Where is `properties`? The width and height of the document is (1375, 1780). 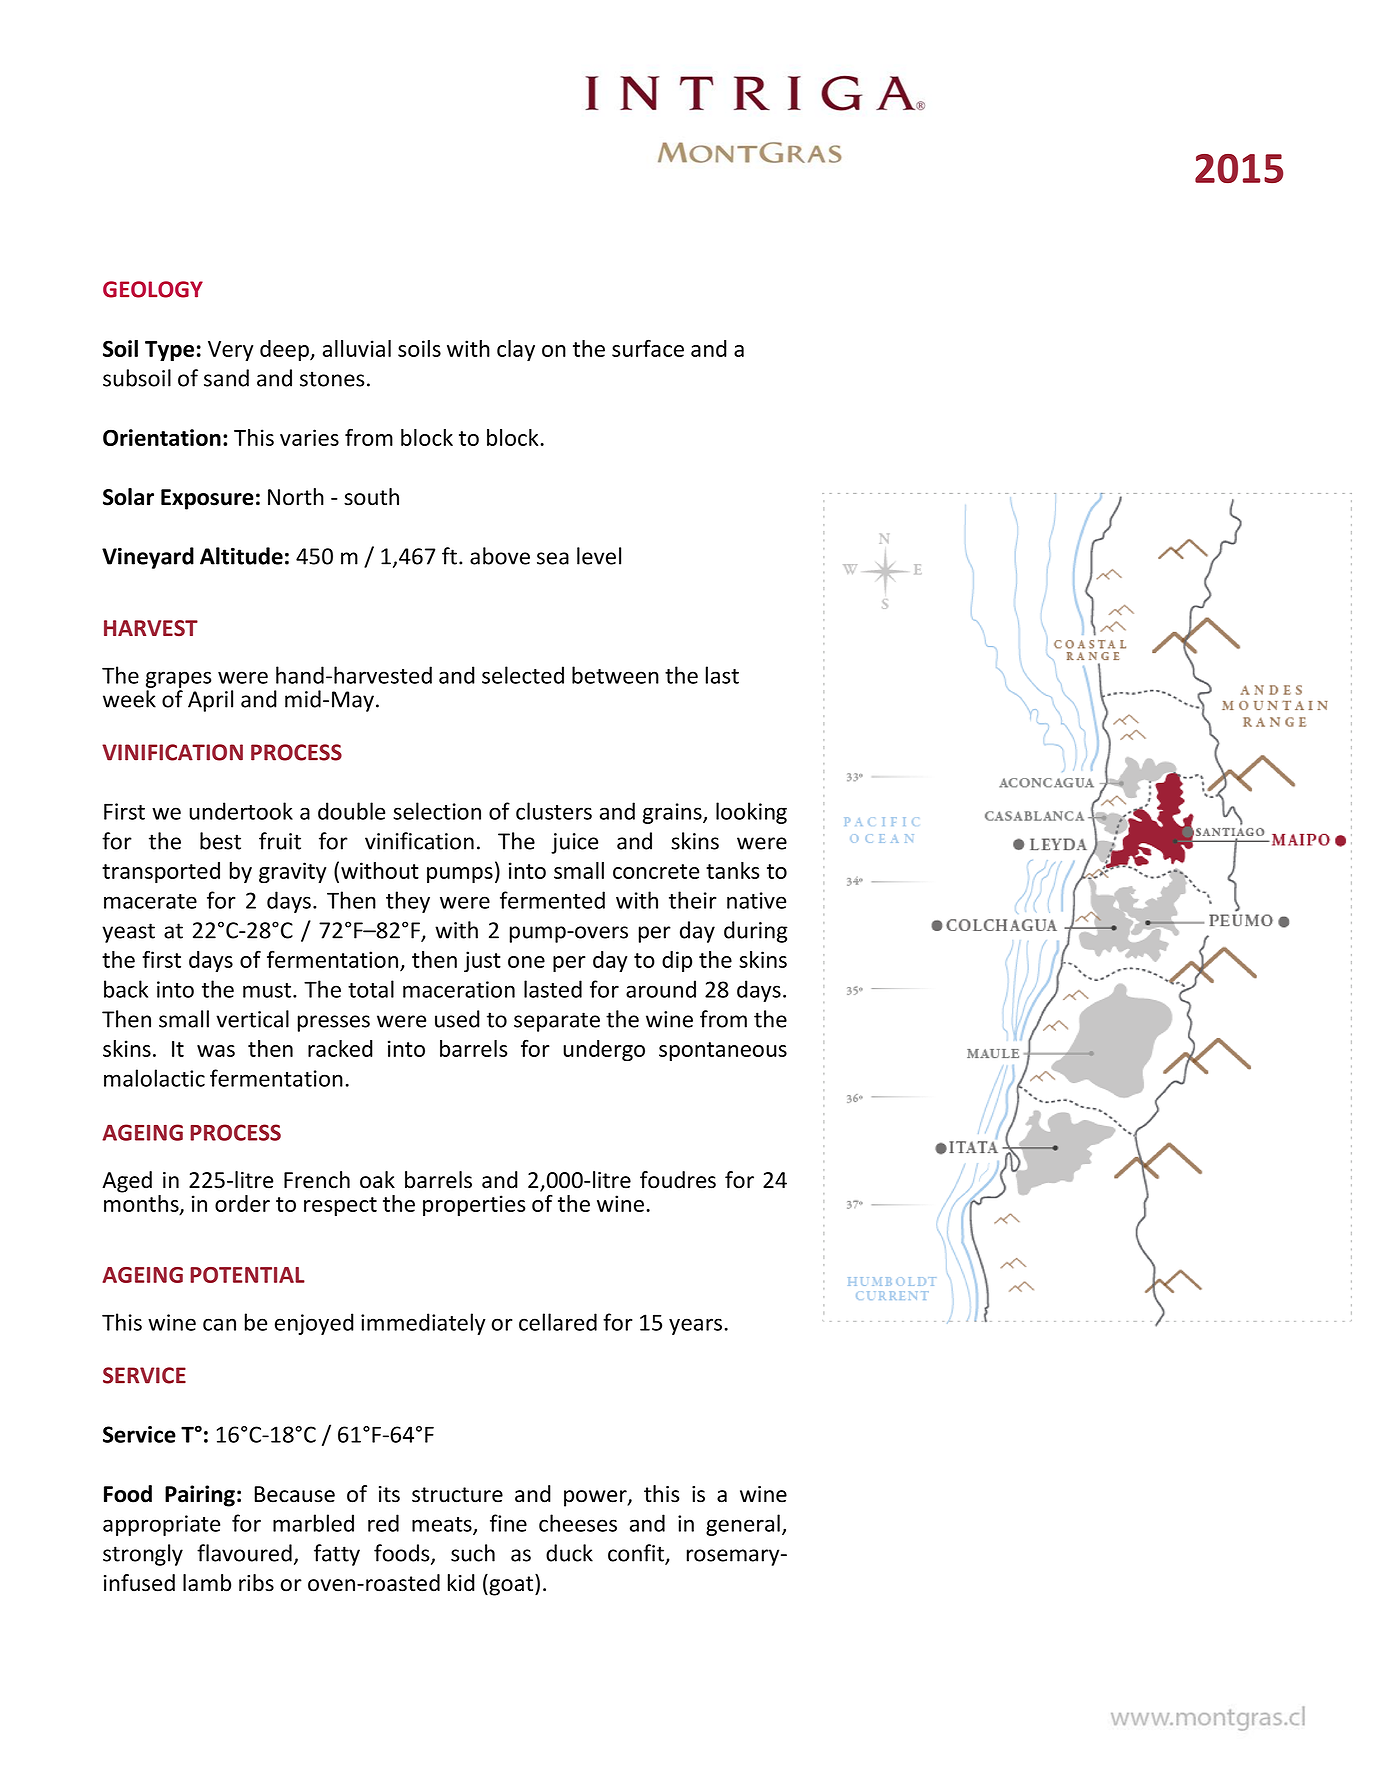 properties is located at coordinates (474, 1205).
